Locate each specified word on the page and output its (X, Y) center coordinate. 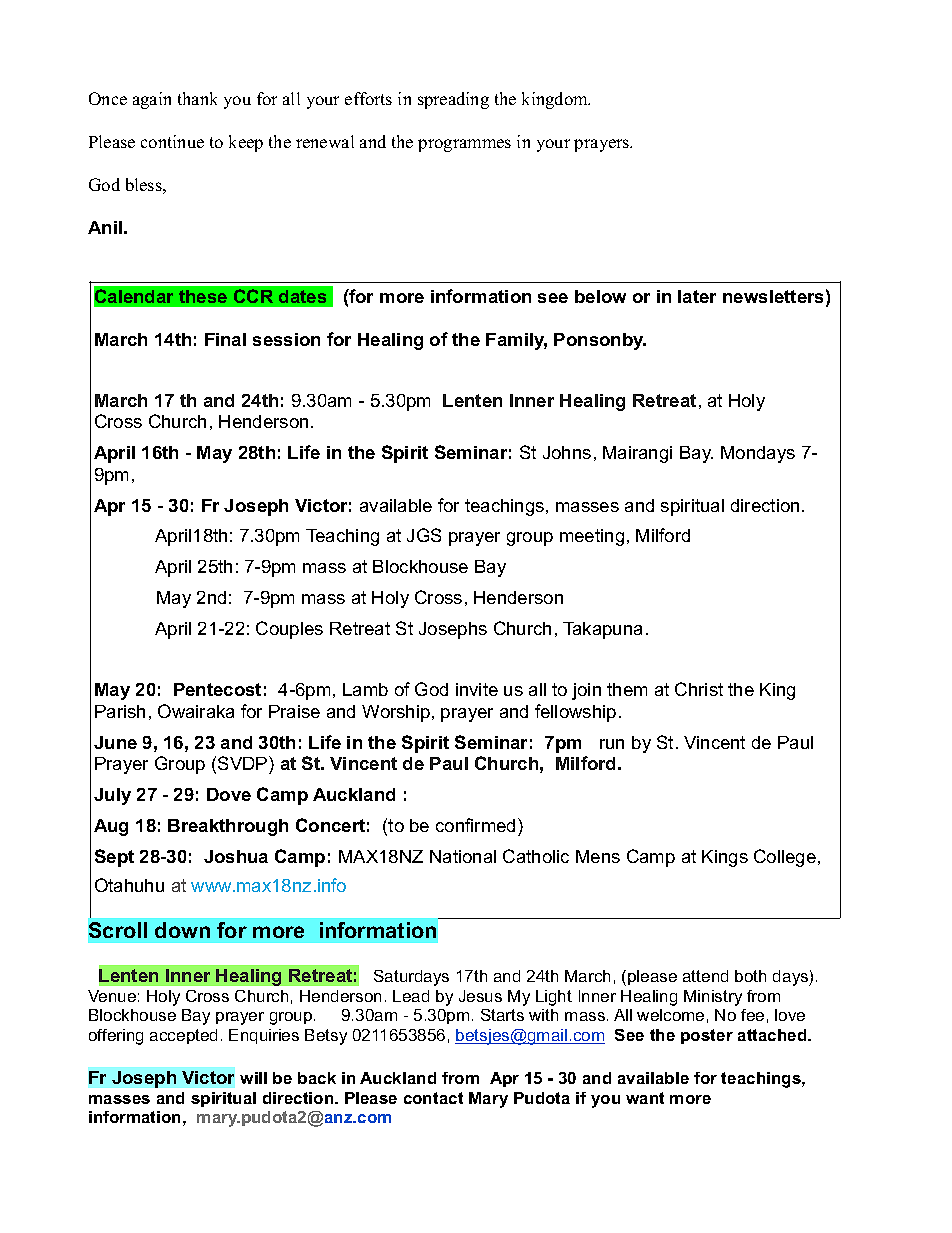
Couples (289, 630)
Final (225, 339)
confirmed (475, 825)
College (785, 858)
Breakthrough (228, 827)
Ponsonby (600, 341)
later (697, 296)
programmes (464, 145)
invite (477, 689)
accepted (183, 1036)
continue (172, 141)
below (600, 296)
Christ (699, 689)
